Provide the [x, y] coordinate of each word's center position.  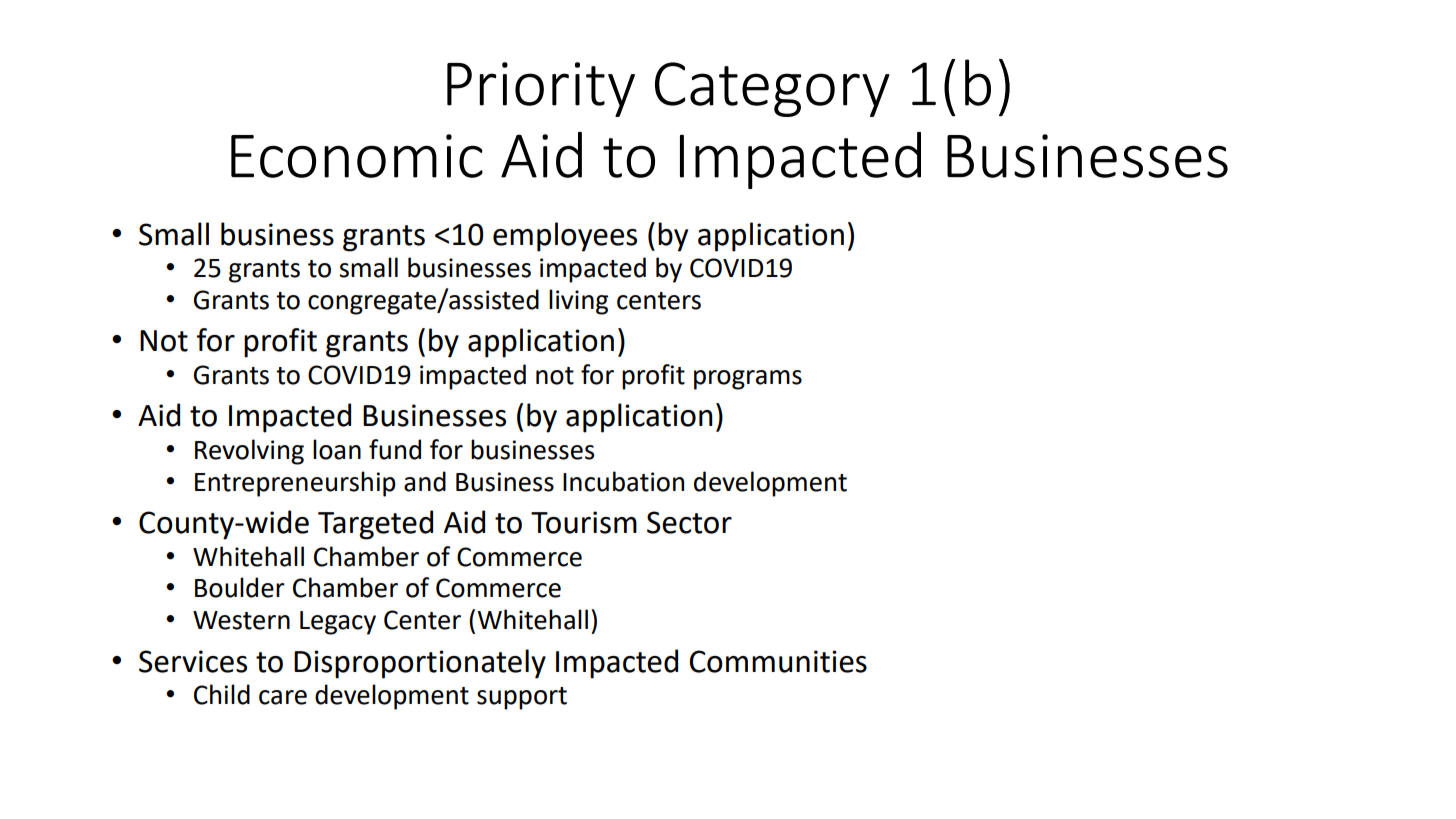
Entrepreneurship [295, 484]
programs [748, 380]
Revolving [249, 452]
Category [772, 89]
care [283, 697]
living [578, 302]
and [425, 481]
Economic [357, 156]
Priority [541, 89]
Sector [689, 522]
